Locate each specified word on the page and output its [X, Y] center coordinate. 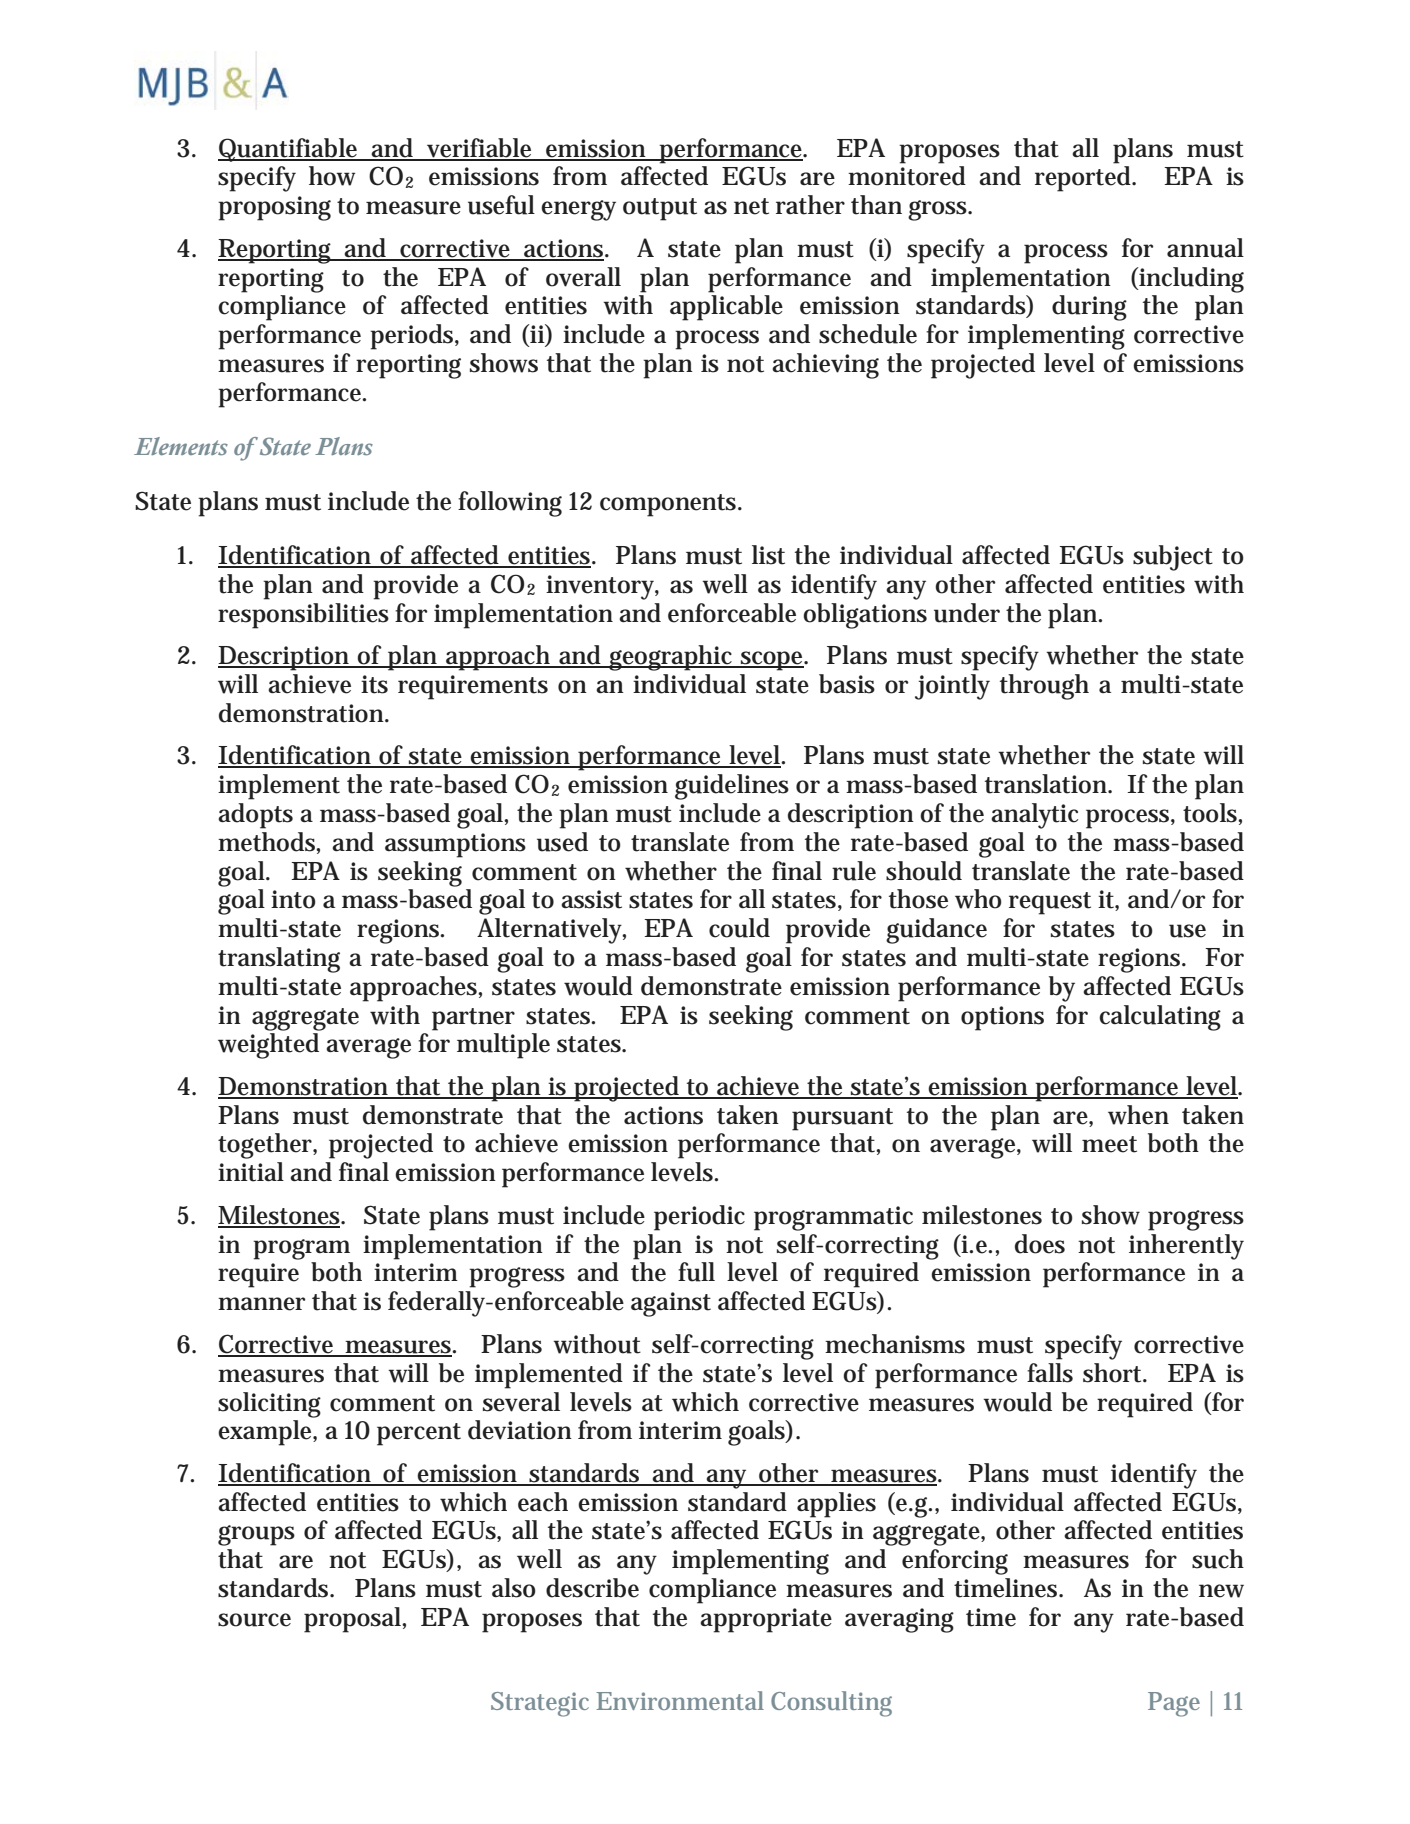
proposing [274, 208]
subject [1173, 558]
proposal [353, 1620]
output [660, 209]
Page [1174, 1704]
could [739, 928]
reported [1083, 179]
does [1040, 1244]
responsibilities [303, 616]
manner [262, 1304]
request [1050, 903]
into [293, 899]
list [768, 555]
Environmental [680, 1700]
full [696, 1272]
